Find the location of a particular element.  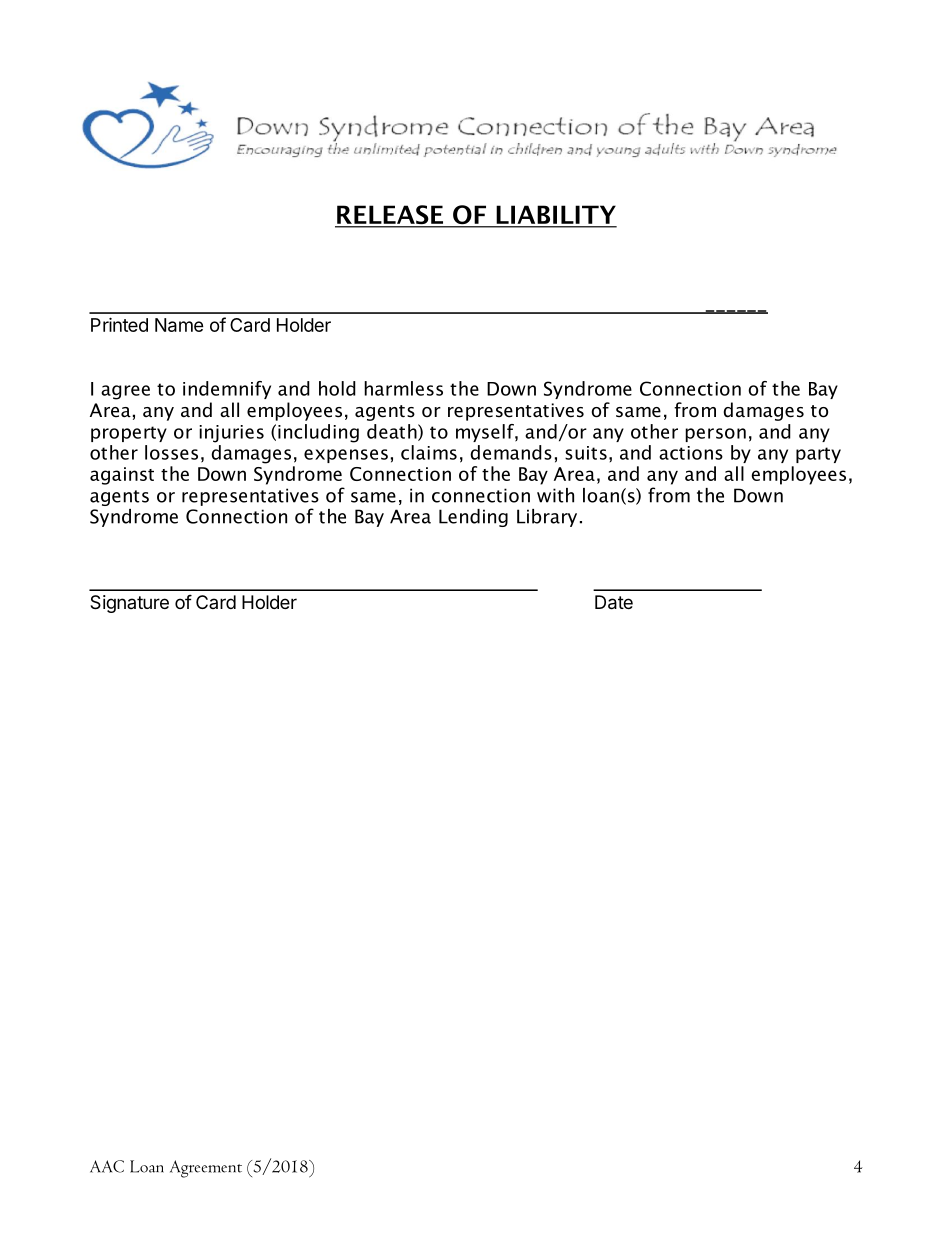

actions is located at coordinates (691, 453).
